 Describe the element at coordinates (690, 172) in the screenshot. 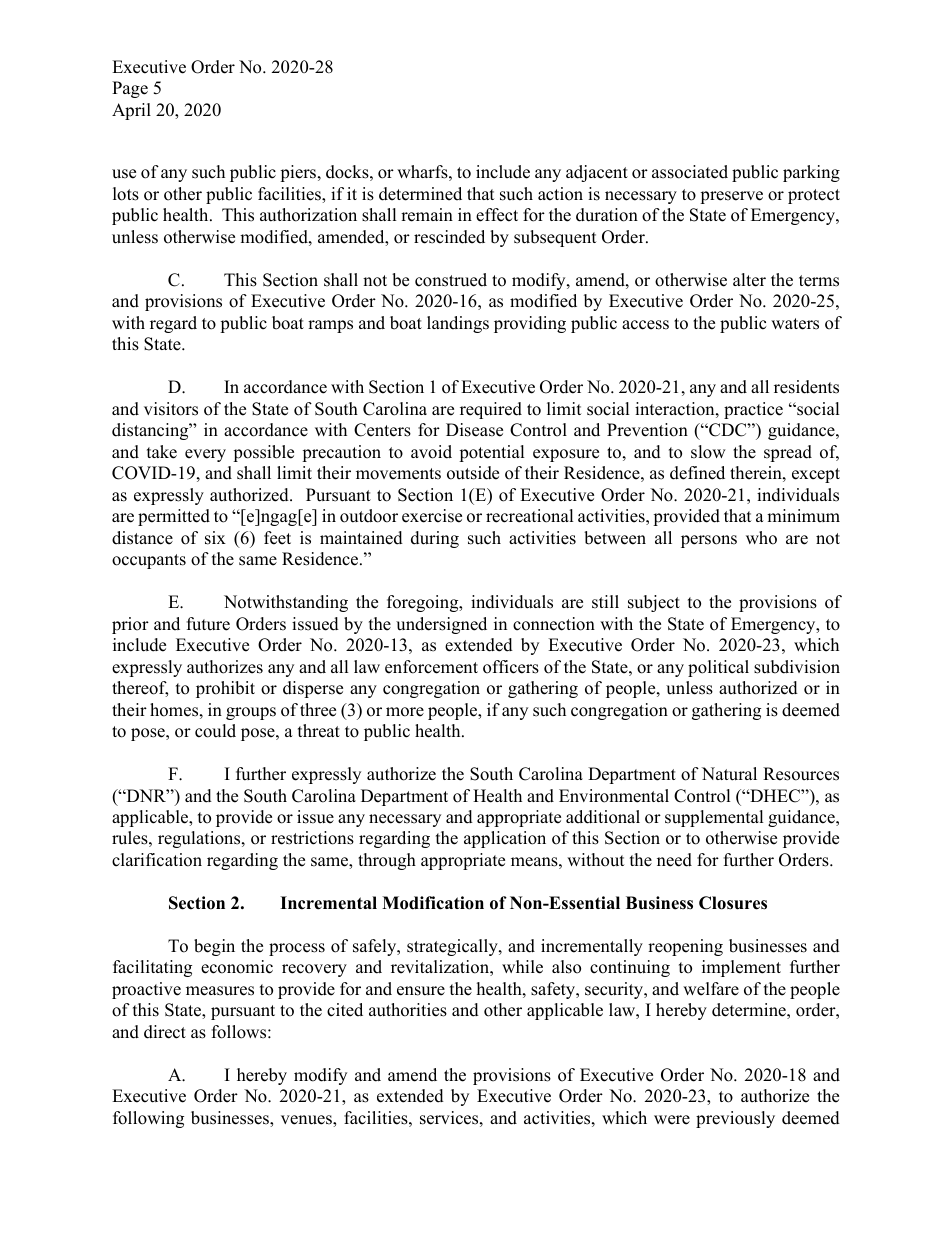

I see `associated` at that location.
